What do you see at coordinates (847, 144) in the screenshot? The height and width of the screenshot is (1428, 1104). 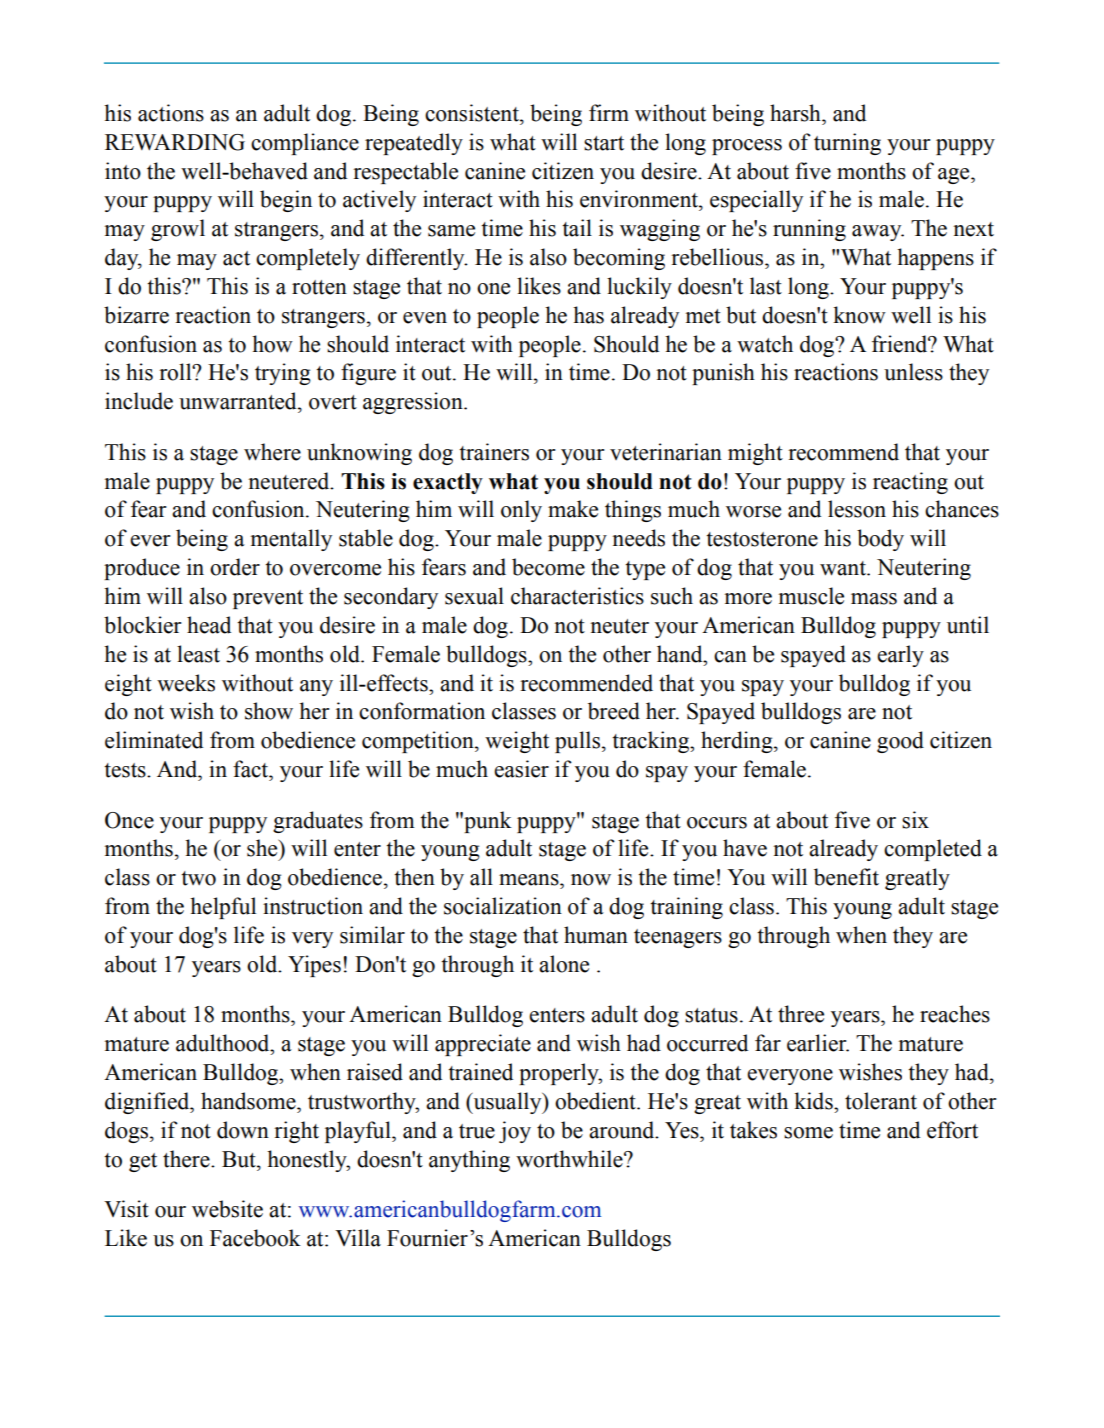 I see `turning` at bounding box center [847, 144].
